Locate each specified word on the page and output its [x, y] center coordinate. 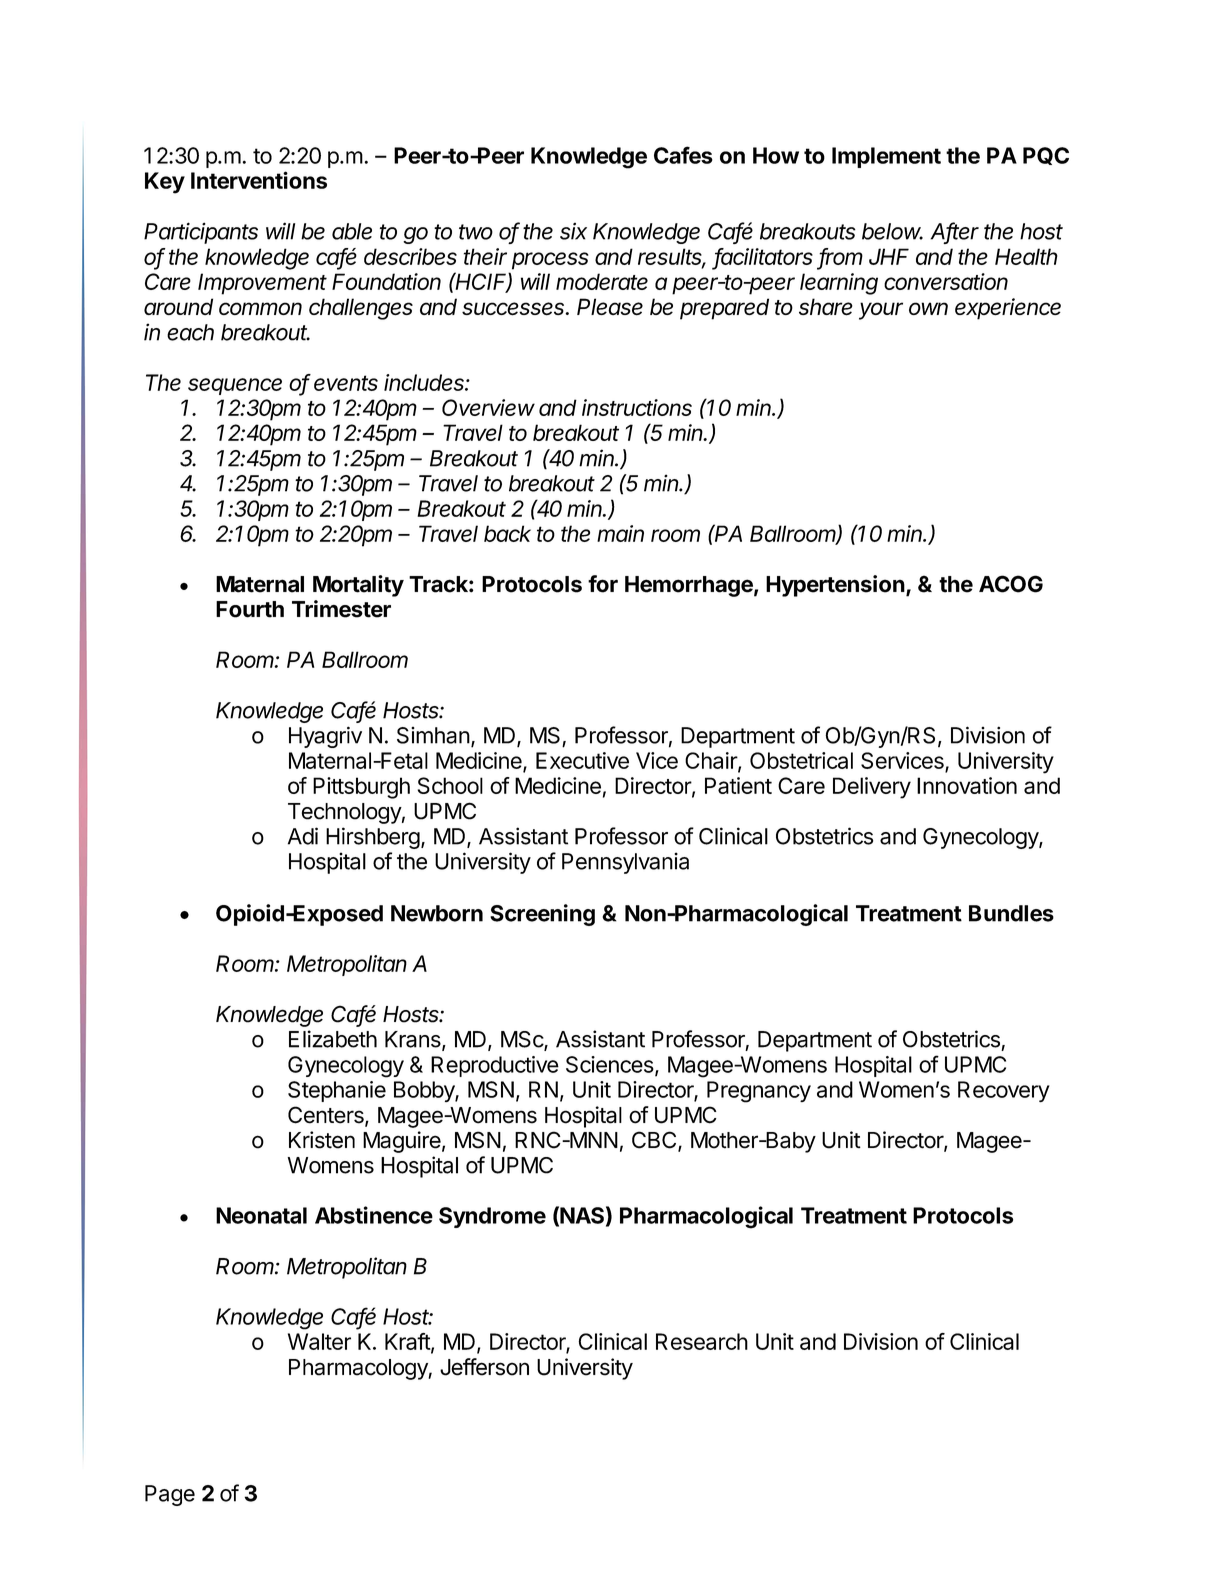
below [892, 231]
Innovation [967, 785]
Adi [303, 836]
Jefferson [484, 1367]
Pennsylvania [625, 863]
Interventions [259, 180]
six [573, 231]
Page [170, 1495]
